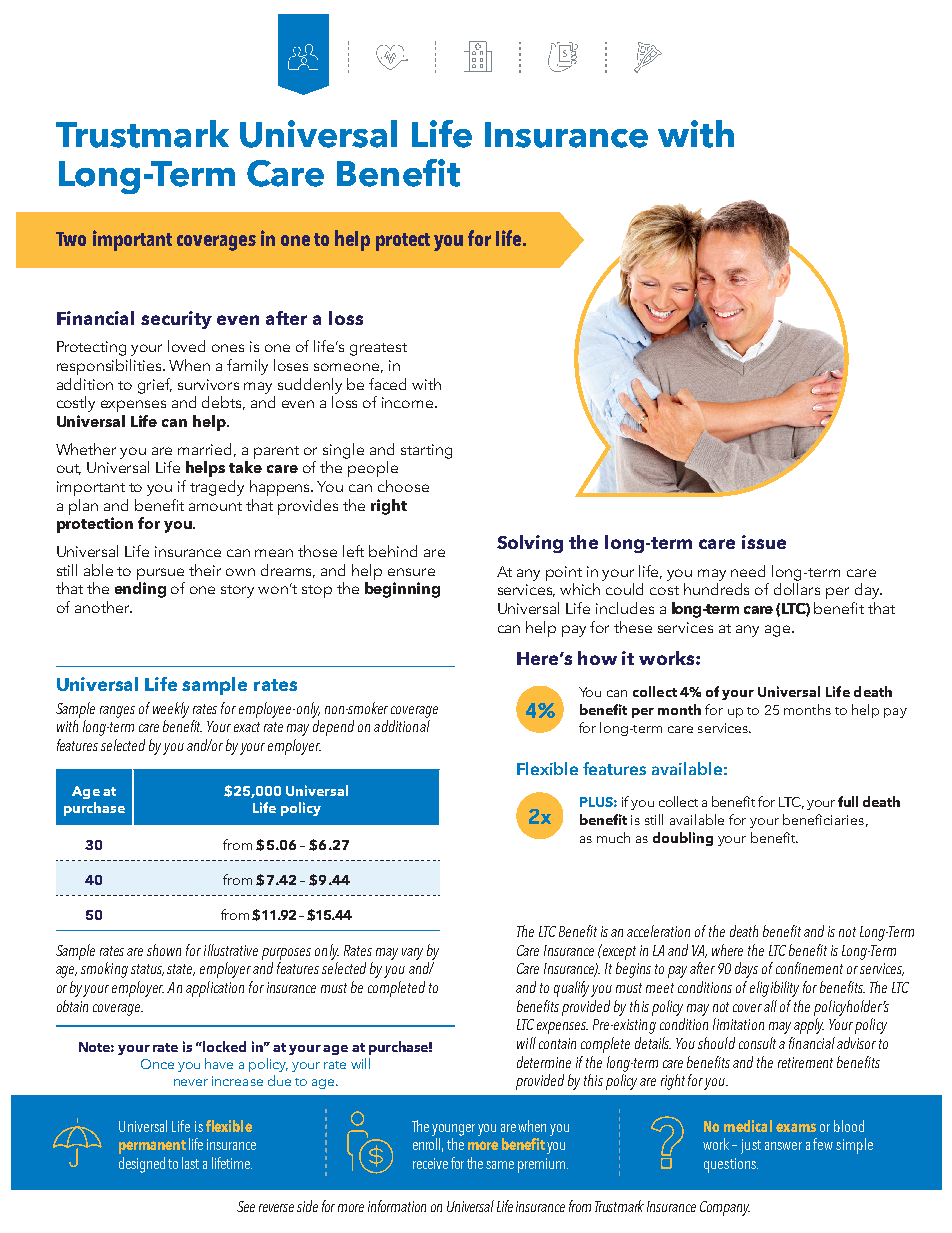 The width and height of the screenshot is (952, 1233). What do you see at coordinates (164, 950) in the screenshot?
I see `shown` at bounding box center [164, 950].
